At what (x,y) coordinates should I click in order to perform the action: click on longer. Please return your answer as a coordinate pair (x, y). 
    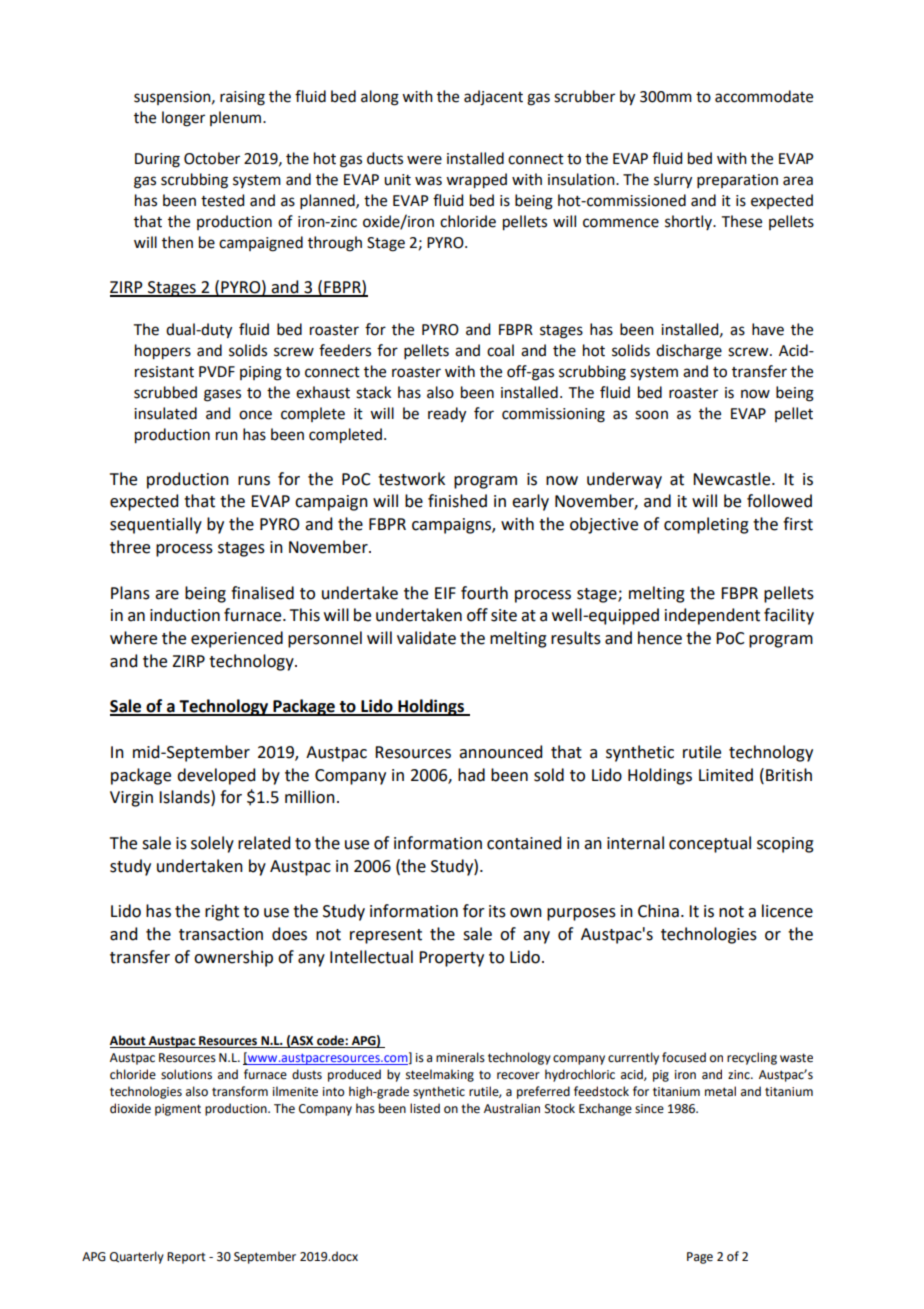
    Looking at the image, I should click on (183, 119).
